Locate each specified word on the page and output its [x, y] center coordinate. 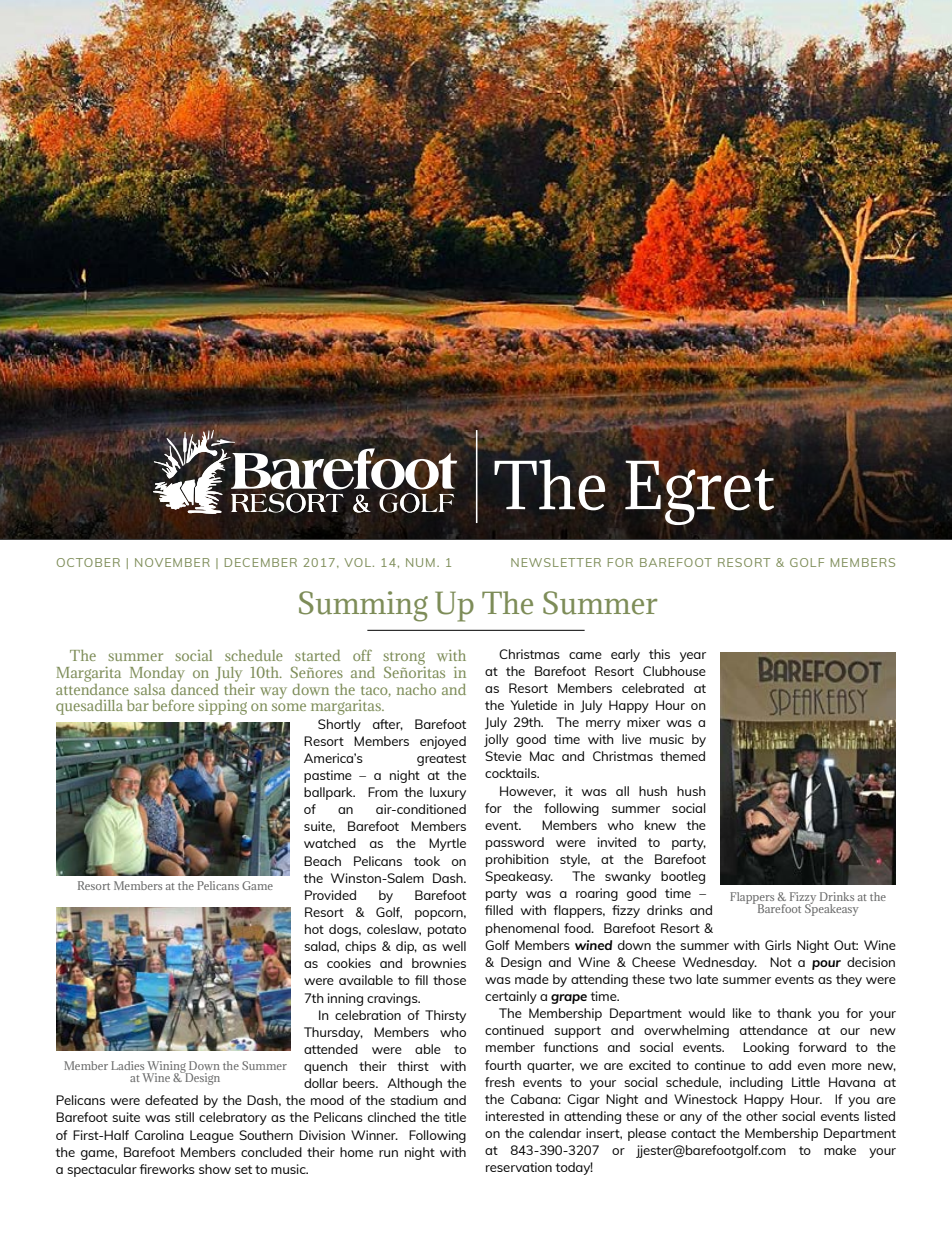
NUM [420, 562]
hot [314, 929]
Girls [778, 945]
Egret [699, 492]
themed [682, 756]
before [173, 705]
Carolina [159, 1135]
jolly [496, 740]
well [454, 946]
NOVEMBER [172, 562]
